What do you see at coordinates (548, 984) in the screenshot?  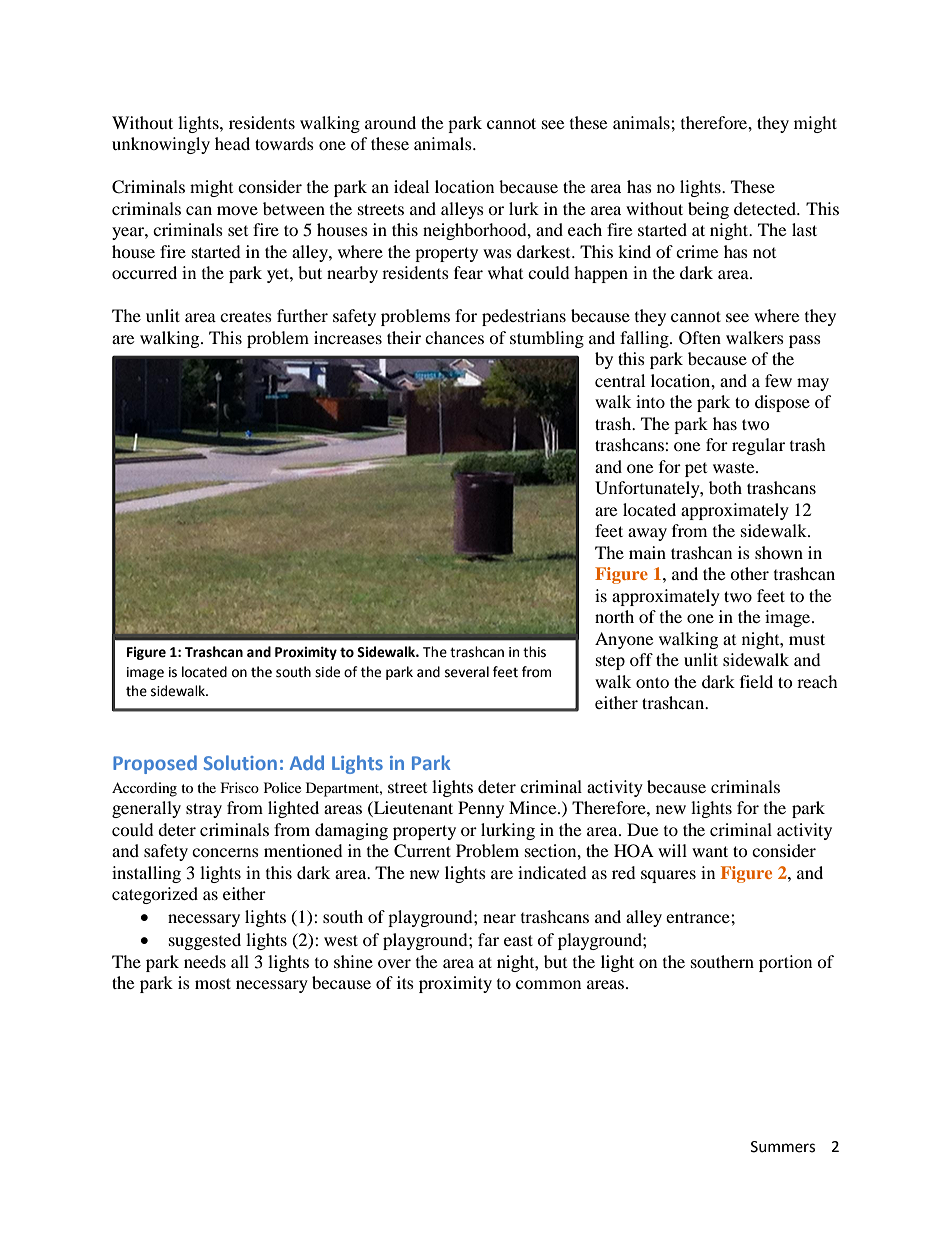 I see `common` at bounding box center [548, 984].
